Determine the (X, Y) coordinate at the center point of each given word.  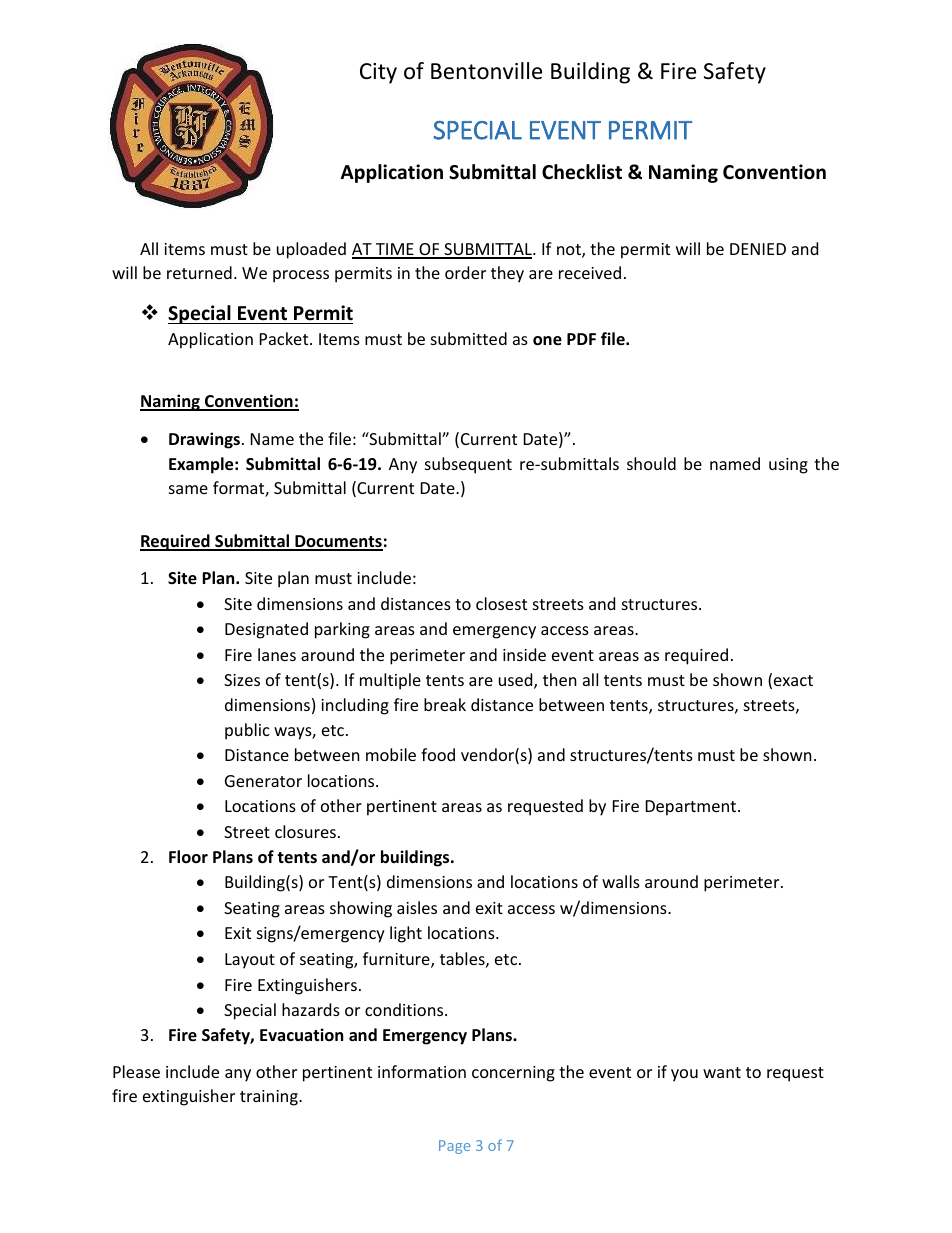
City (378, 73)
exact (793, 680)
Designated (266, 630)
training (270, 1098)
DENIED (758, 249)
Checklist (582, 172)
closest (501, 603)
